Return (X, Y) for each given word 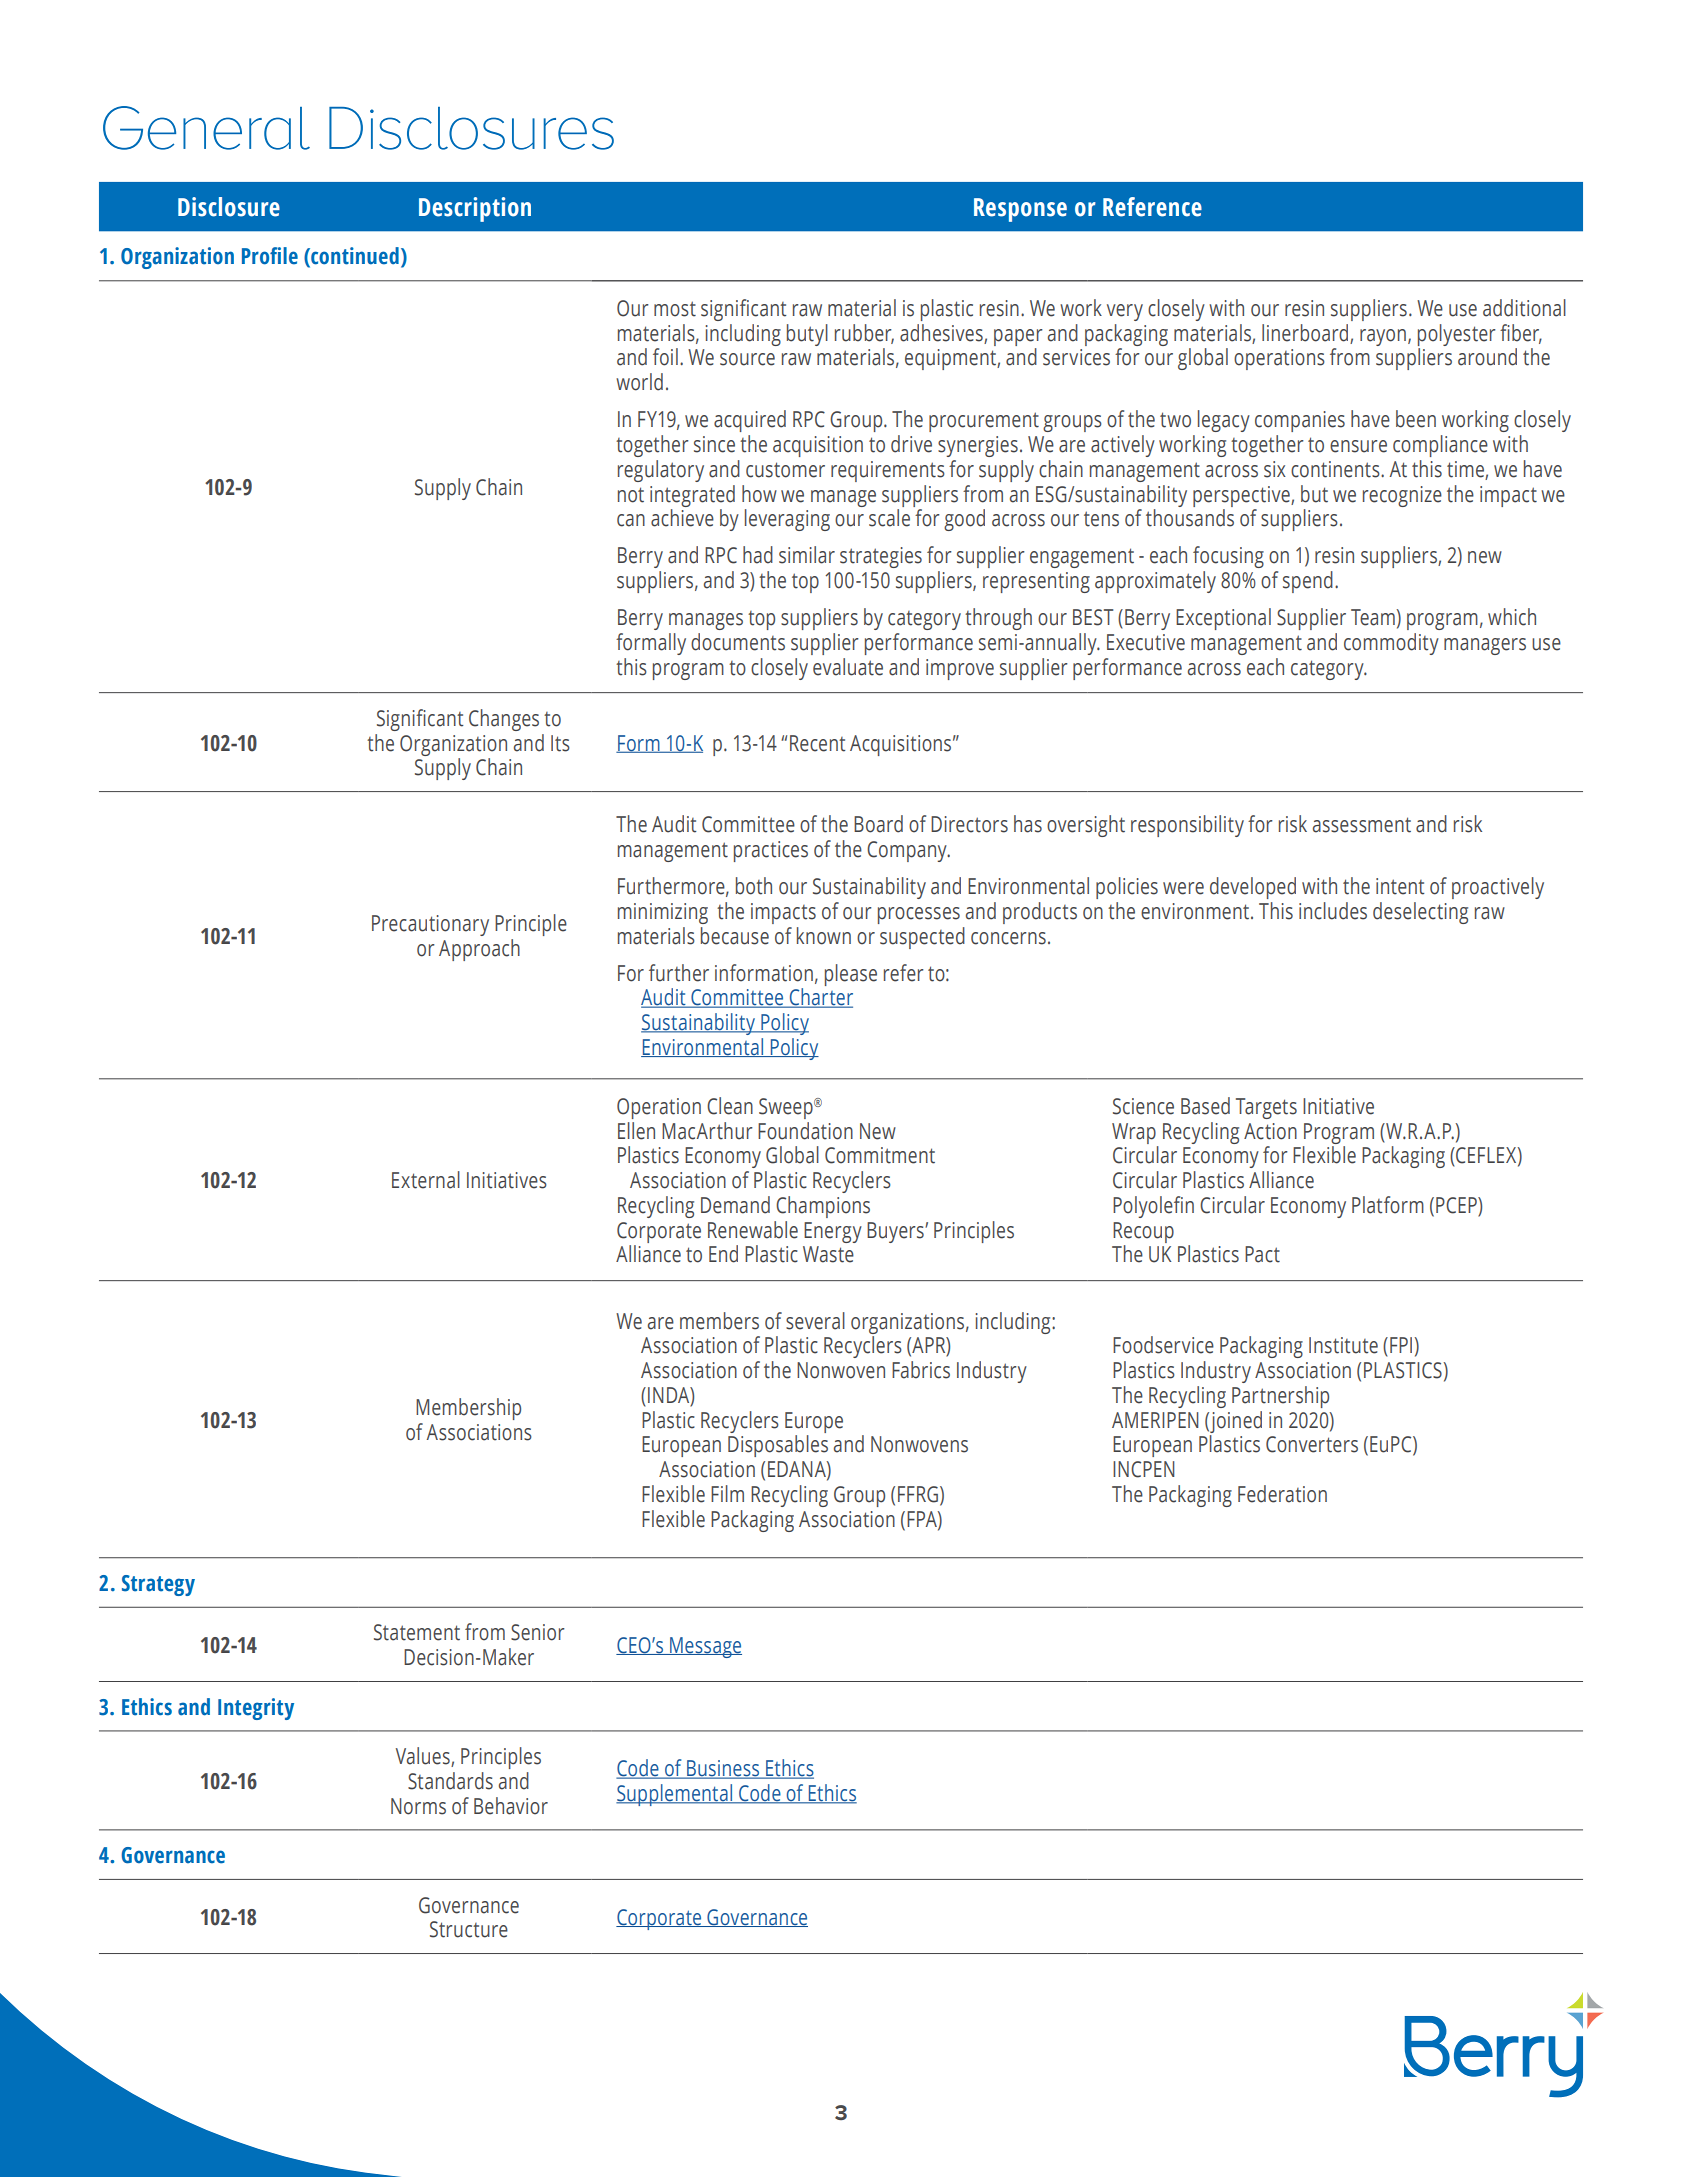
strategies (881, 557)
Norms (418, 1806)
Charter (820, 998)
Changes (504, 720)
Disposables (778, 1446)
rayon (1383, 337)
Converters (1312, 1444)
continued (354, 257)
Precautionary (430, 925)
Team (1373, 617)
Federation (1282, 1494)
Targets (1266, 1108)
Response (1020, 210)
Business (723, 1769)
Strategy (158, 1585)
